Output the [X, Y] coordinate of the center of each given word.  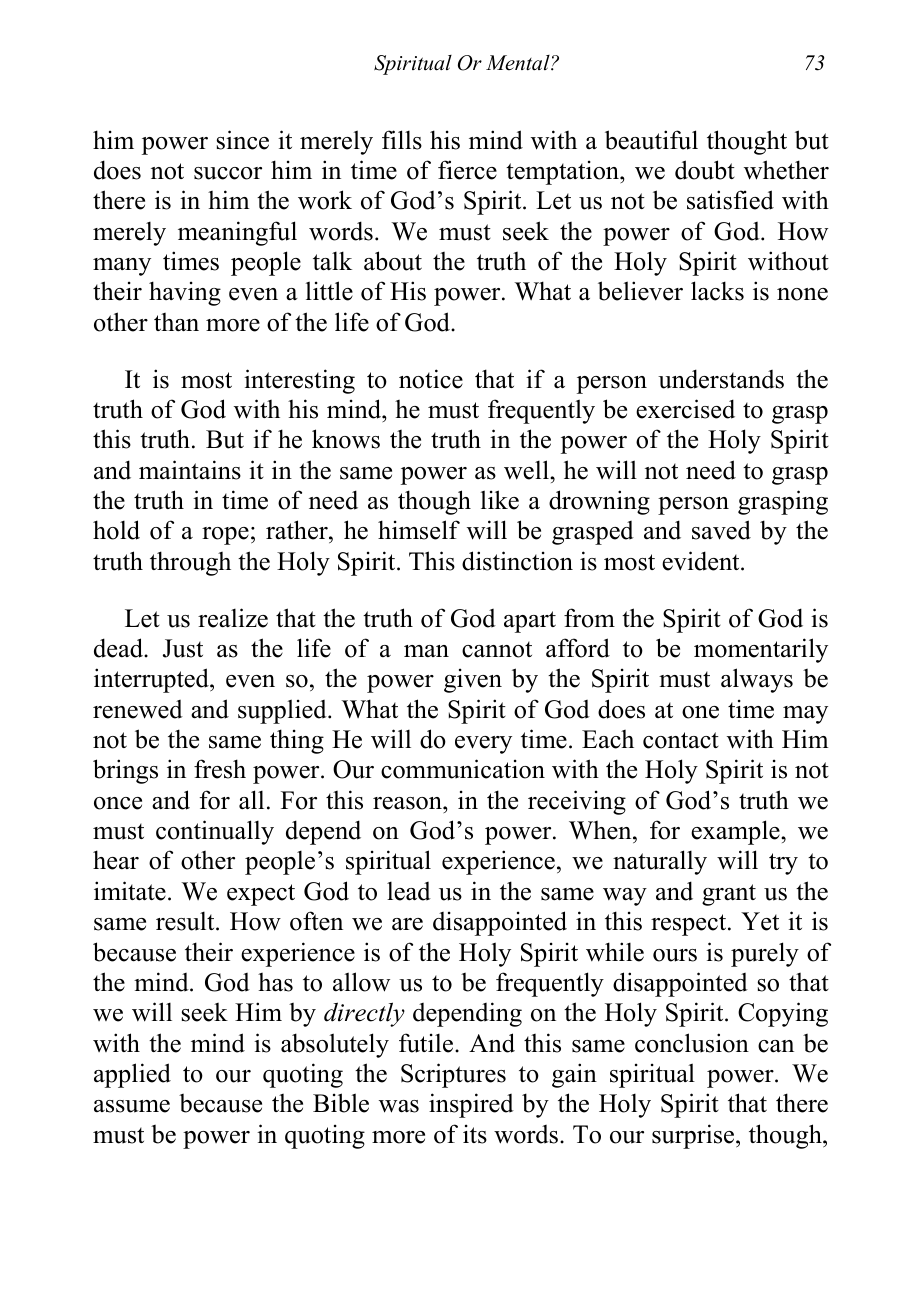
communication [463, 769]
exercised [685, 409]
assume [132, 1106]
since [243, 140]
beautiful [651, 140]
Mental [519, 63]
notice [431, 379]
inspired [471, 1105]
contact [681, 740]
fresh [220, 769]
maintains [190, 470]
